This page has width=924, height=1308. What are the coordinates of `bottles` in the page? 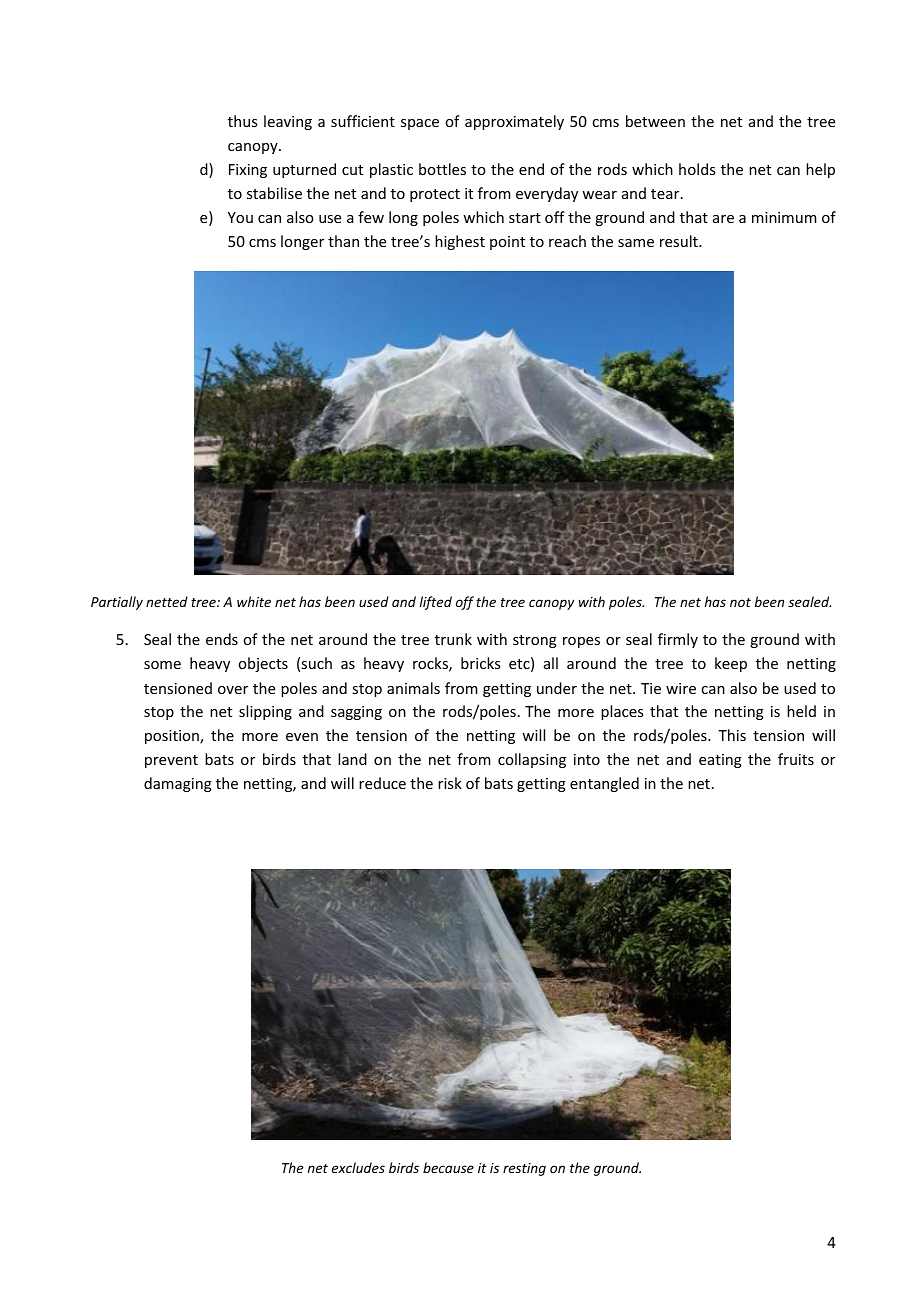 It's located at (442, 169).
